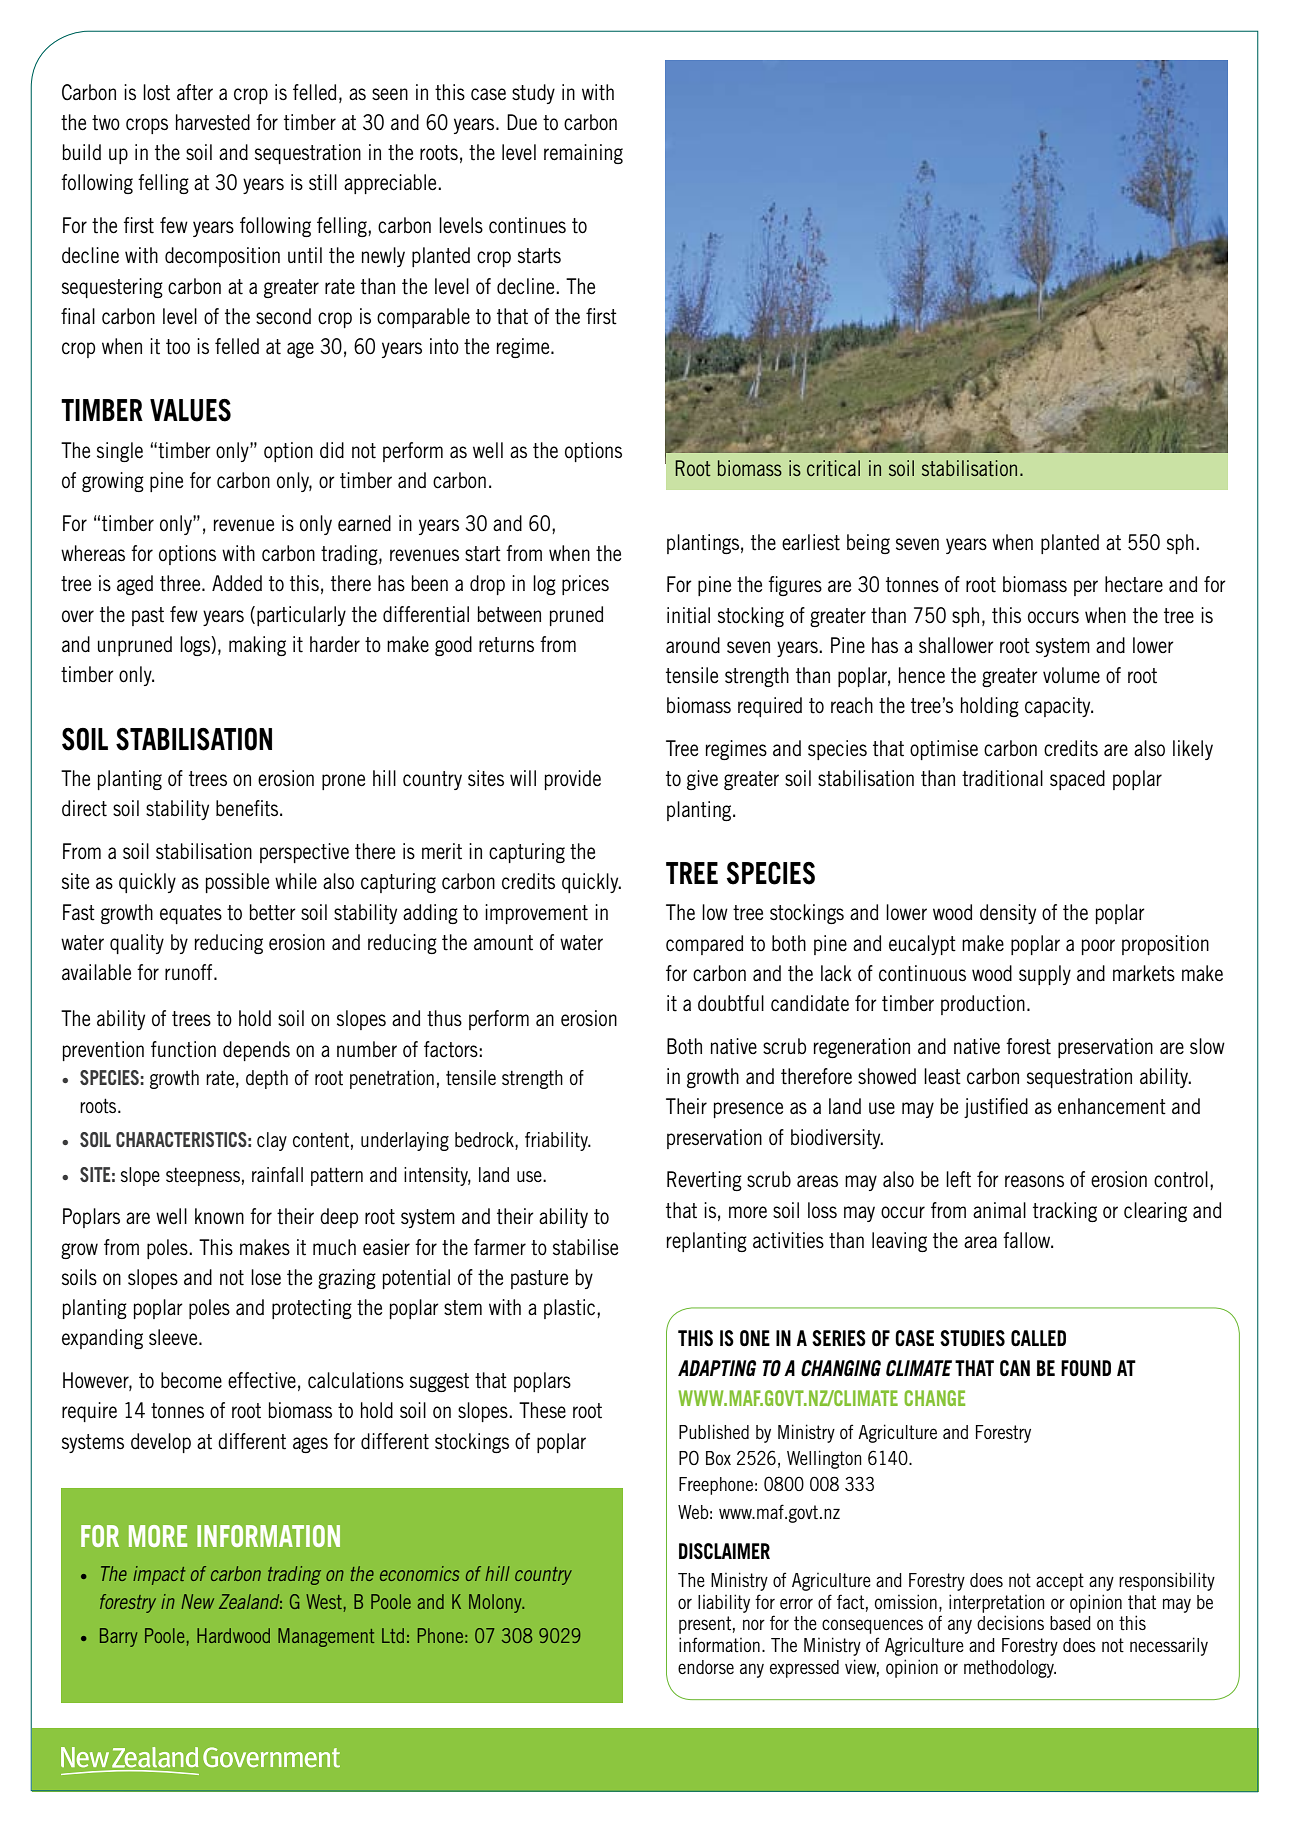  I want to click on endorse, so click(706, 1667).
